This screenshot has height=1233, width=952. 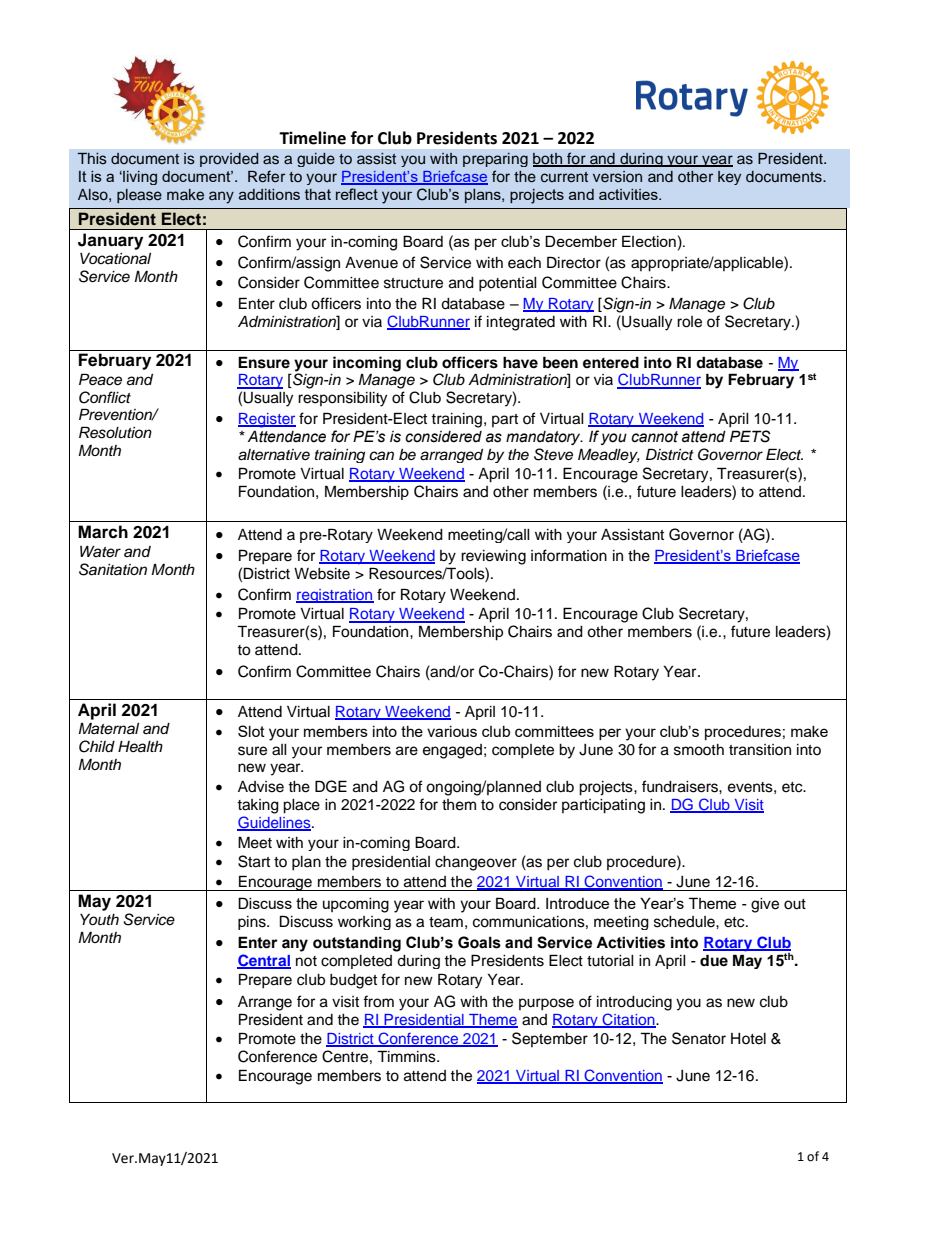 I want to click on cannot, so click(x=654, y=437).
